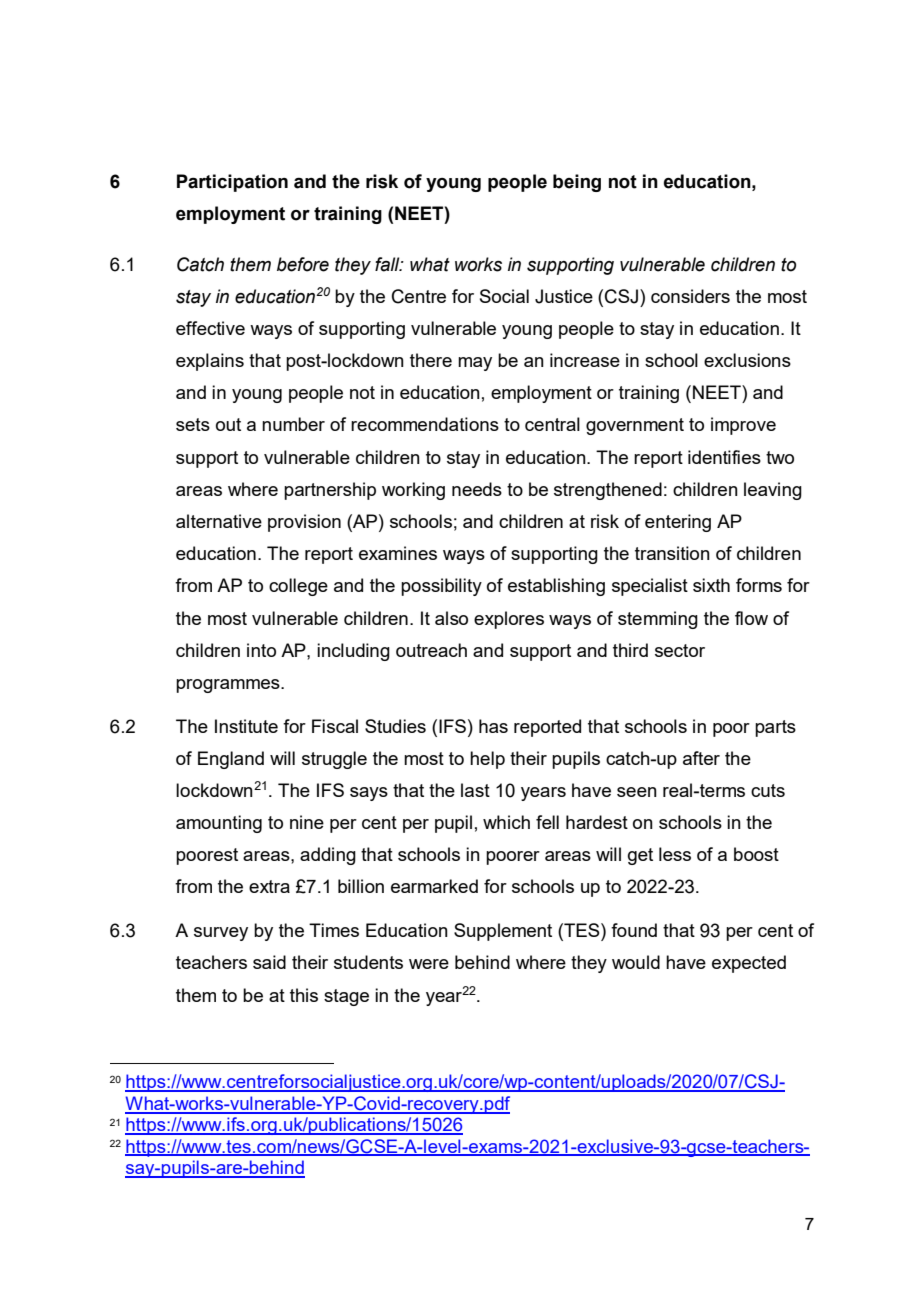  Describe the element at coordinates (577, 183) in the document. I see `being` at that location.
